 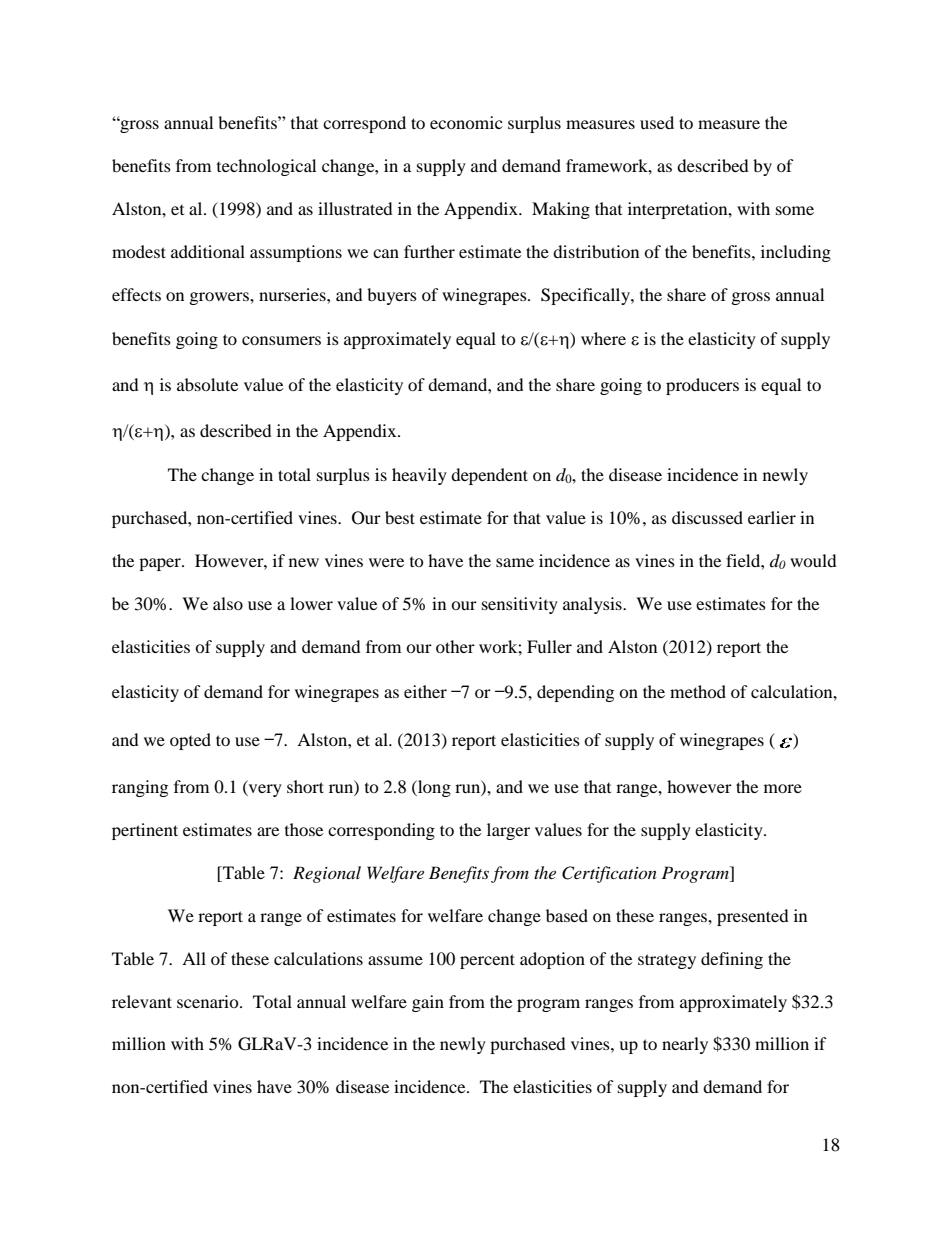 I want to click on buyers, so click(x=392, y=296).
